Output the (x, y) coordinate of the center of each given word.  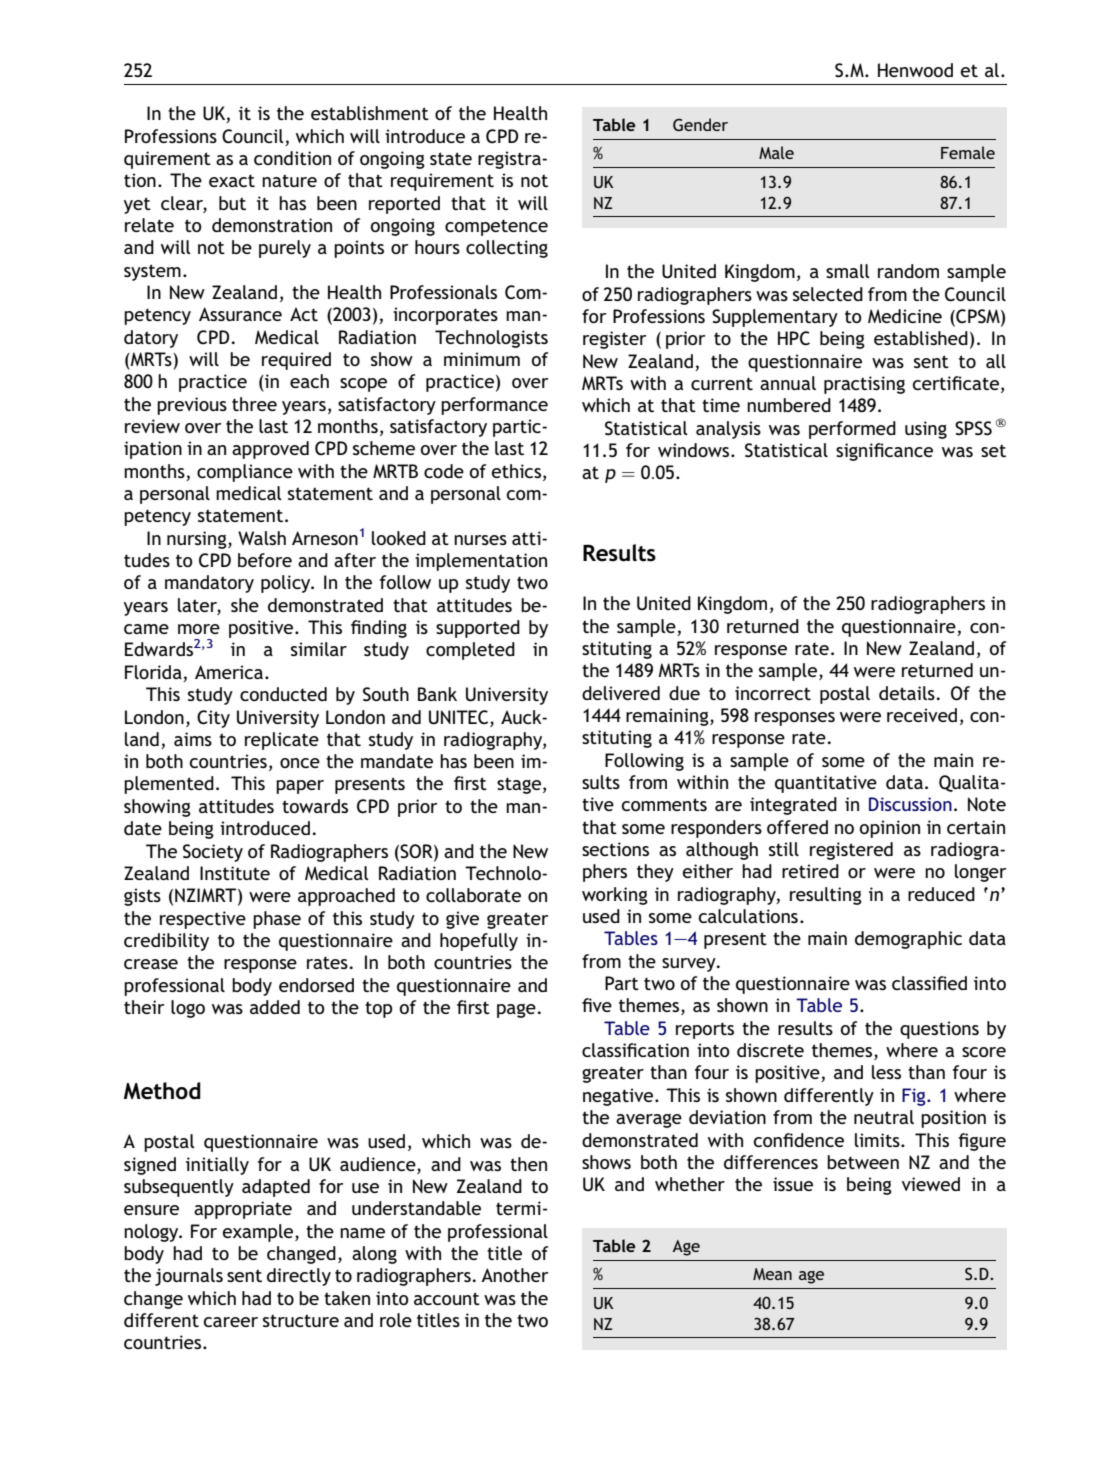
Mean (772, 1274)
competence (496, 227)
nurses (480, 540)
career (231, 1322)
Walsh (262, 538)
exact (232, 180)
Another (514, 1275)
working (615, 896)
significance (884, 452)
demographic (908, 940)
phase (277, 920)
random (908, 271)
